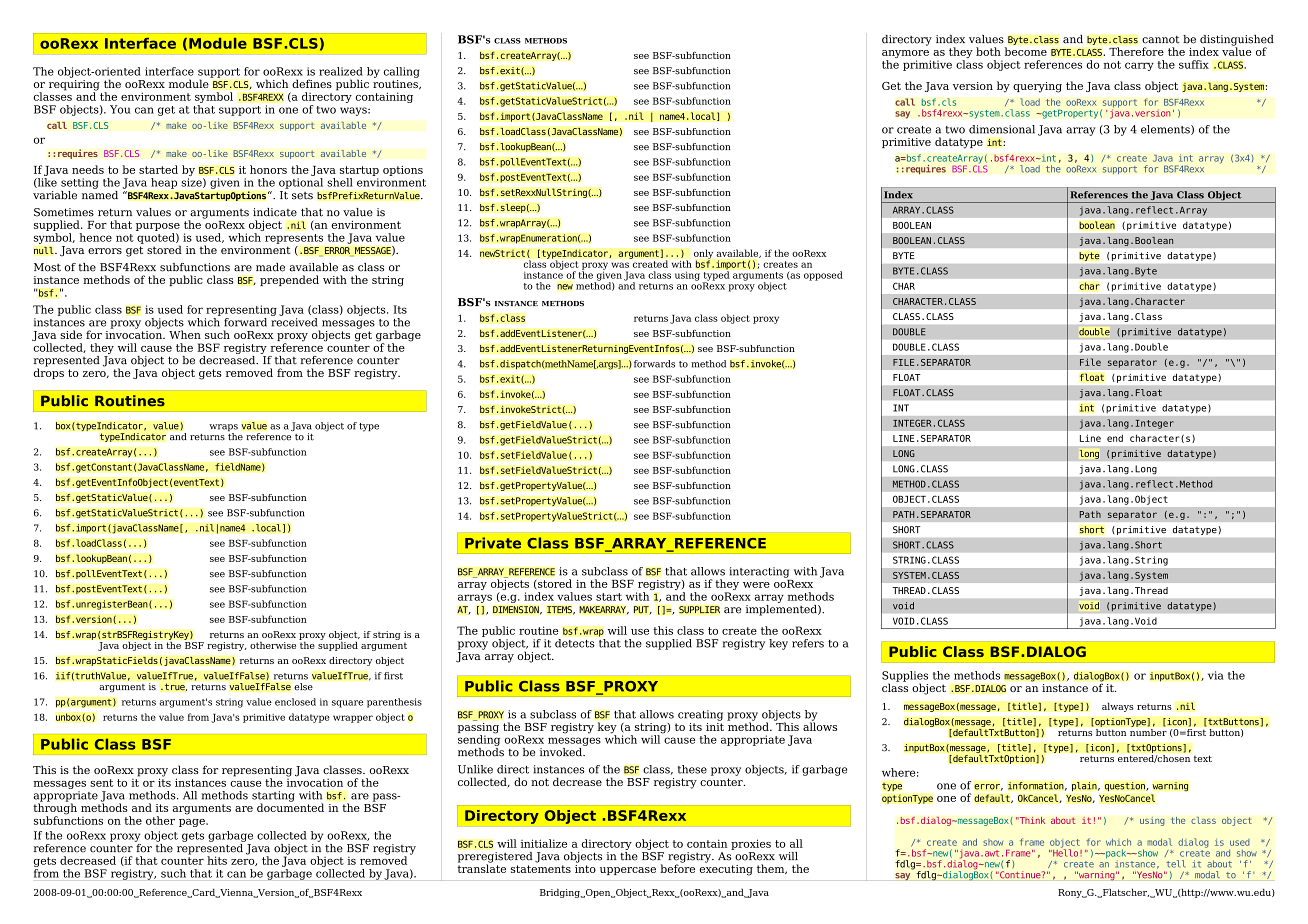 This screenshot has height=924, width=1308. What do you see at coordinates (620, 265) in the screenshot?
I see `was` at bounding box center [620, 265].
